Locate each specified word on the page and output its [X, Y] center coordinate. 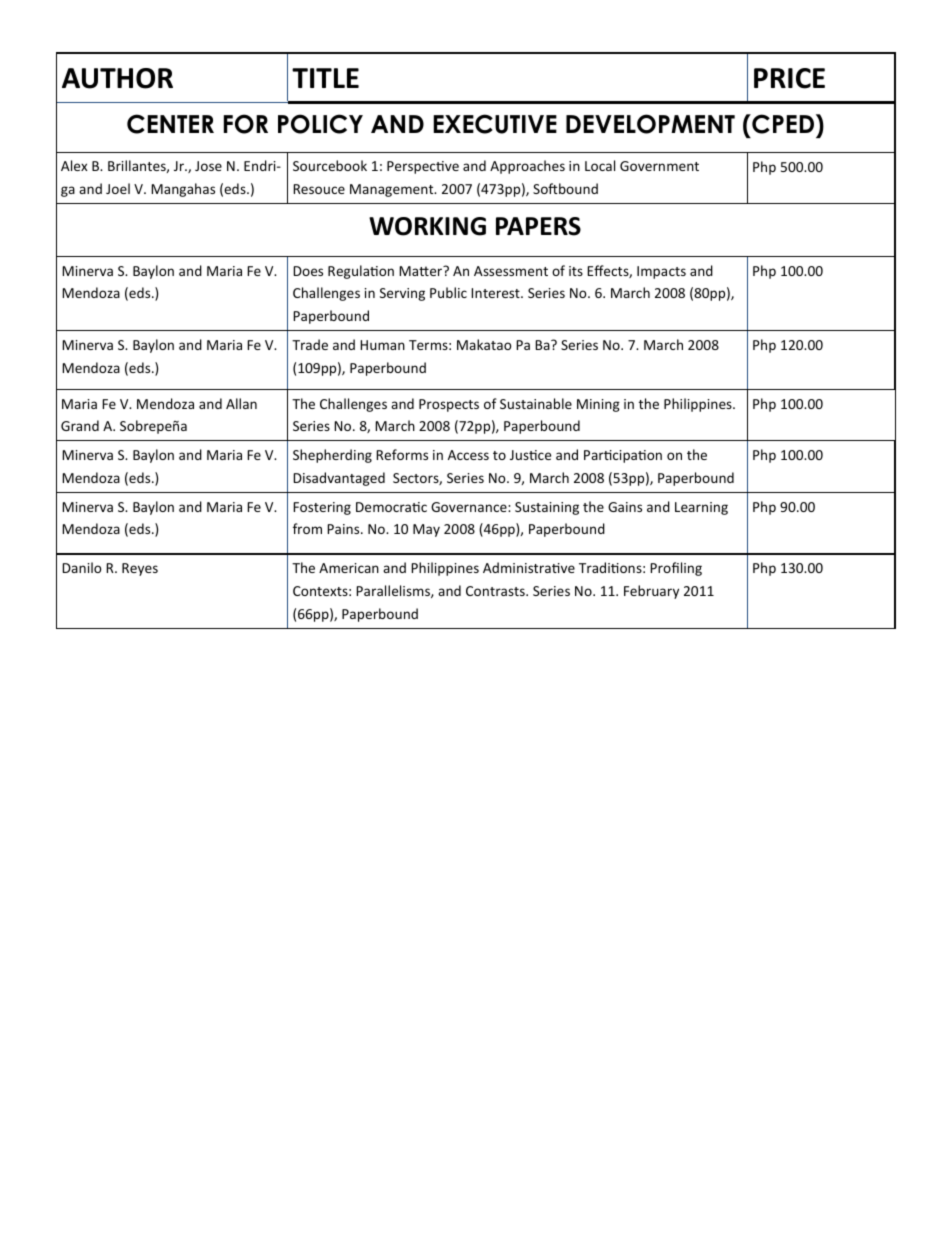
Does [308, 271]
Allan [241, 403]
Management [393, 190]
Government [659, 166]
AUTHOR [117, 78]
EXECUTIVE [495, 124]
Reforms [402, 454]
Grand [80, 425]
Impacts [661, 272]
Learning [701, 508]
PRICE [789, 78]
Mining [598, 405]
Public [448, 292]
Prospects [449, 405]
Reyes [140, 569]
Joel [118, 188]
